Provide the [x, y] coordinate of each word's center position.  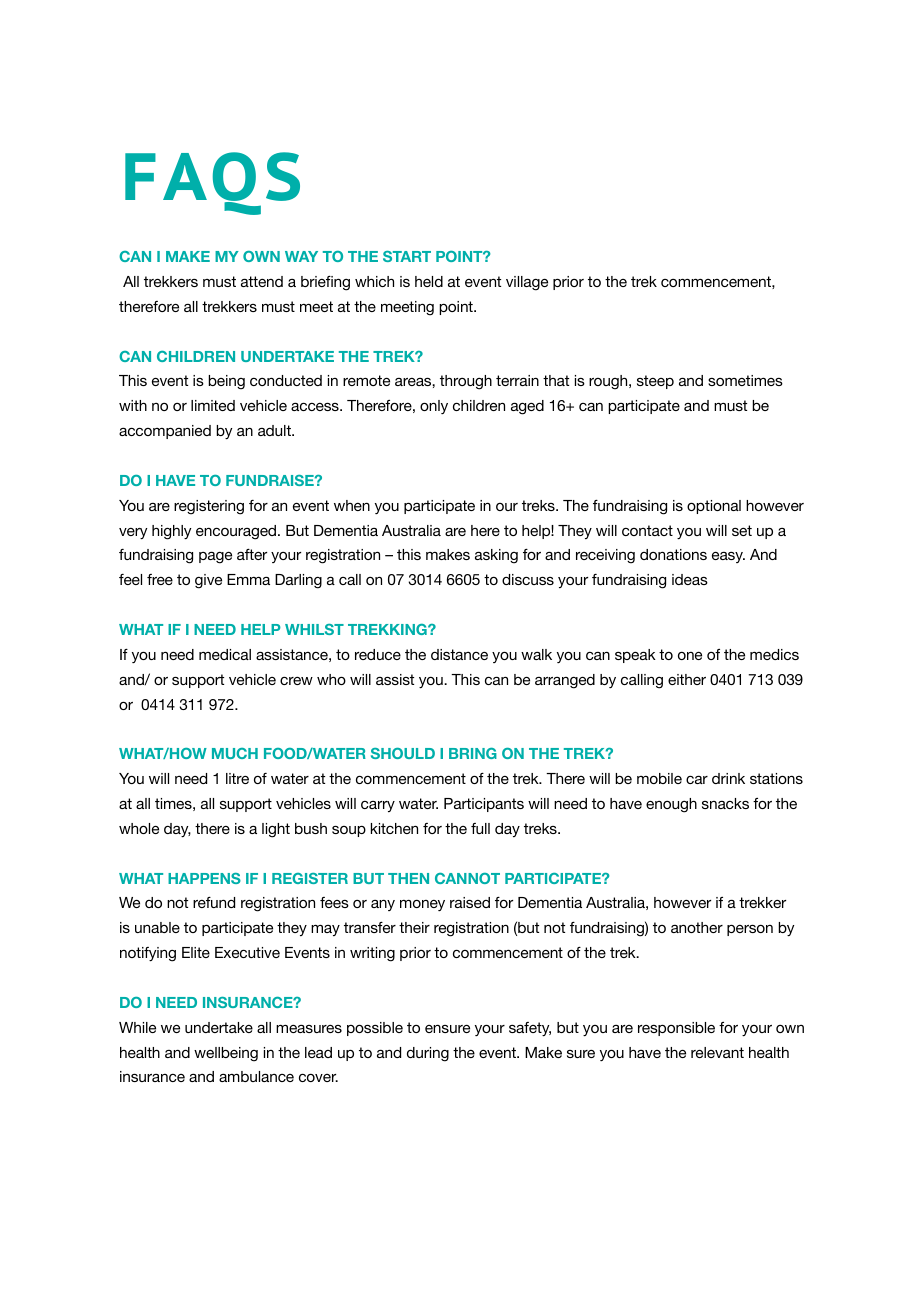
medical [225, 654]
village [527, 283]
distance [459, 654]
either [687, 679]
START [407, 256]
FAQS [212, 183]
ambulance [256, 1076]
